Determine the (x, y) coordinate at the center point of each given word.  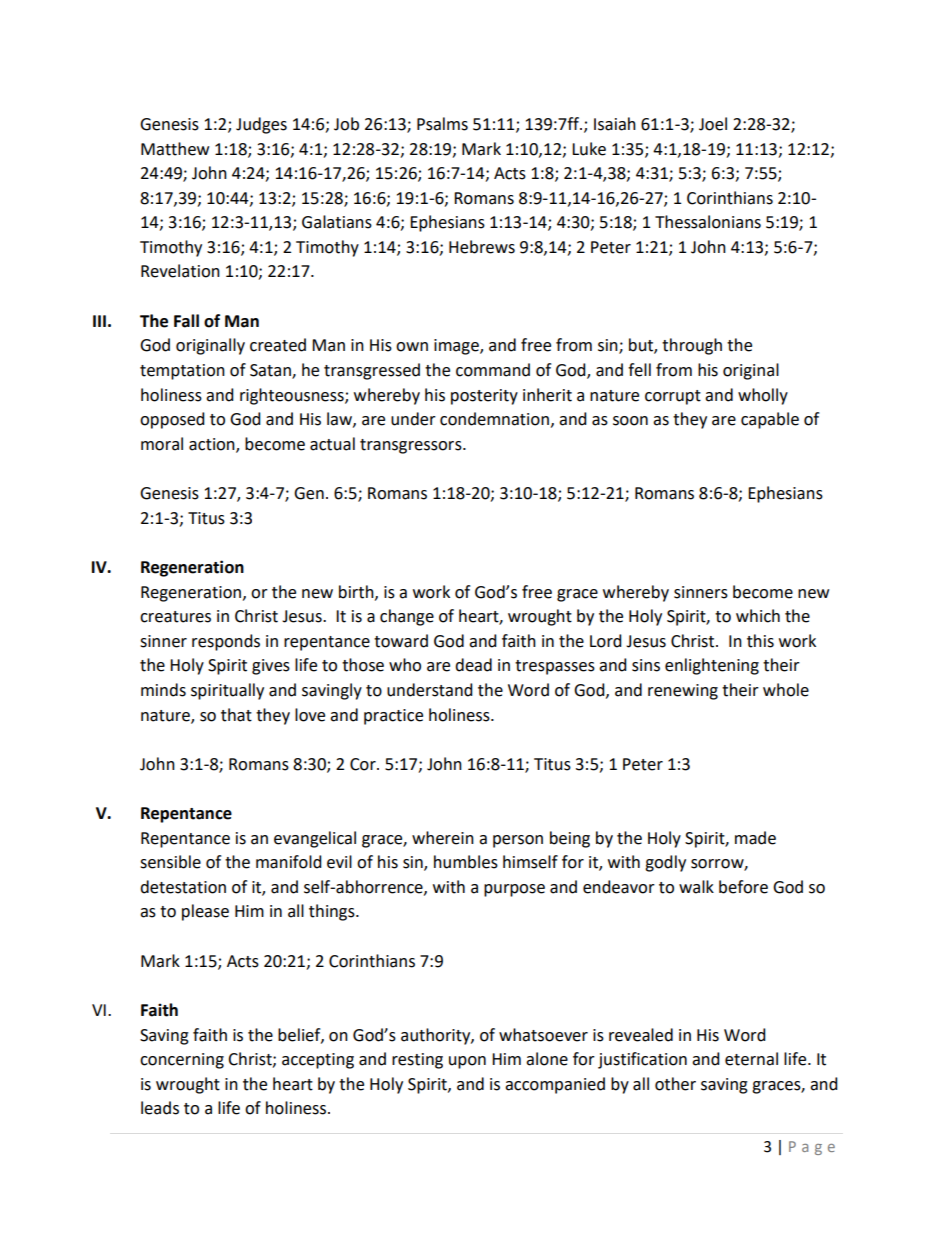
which (758, 616)
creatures (175, 617)
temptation (182, 372)
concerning (182, 1061)
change (407, 617)
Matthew (175, 149)
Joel (713, 124)
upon (467, 1062)
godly (665, 863)
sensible (170, 862)
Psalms (442, 124)
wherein (443, 838)
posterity (484, 397)
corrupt (673, 397)
